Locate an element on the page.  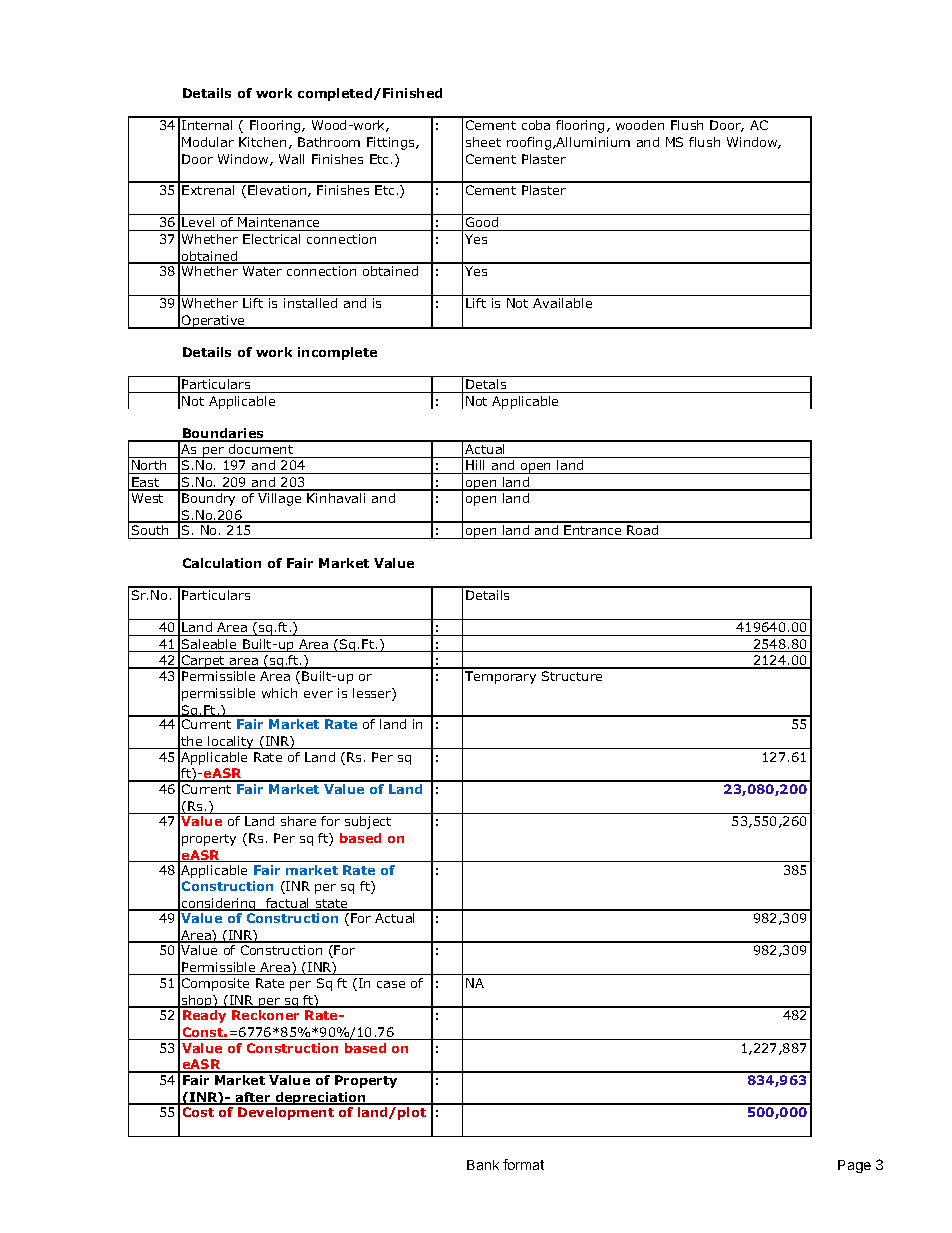
sheet is located at coordinates (483, 142).
